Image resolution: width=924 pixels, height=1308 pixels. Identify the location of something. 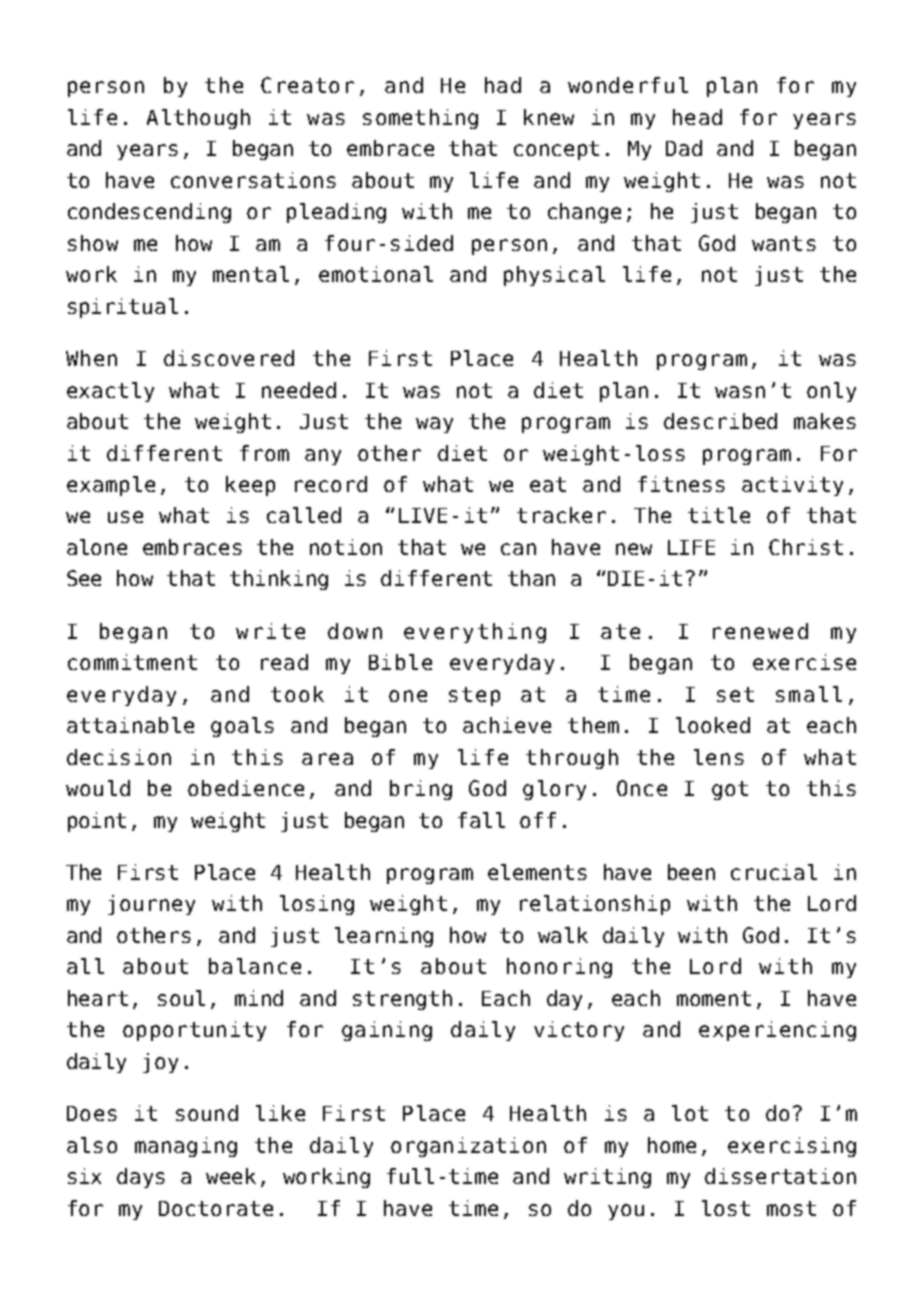
(420, 119).
